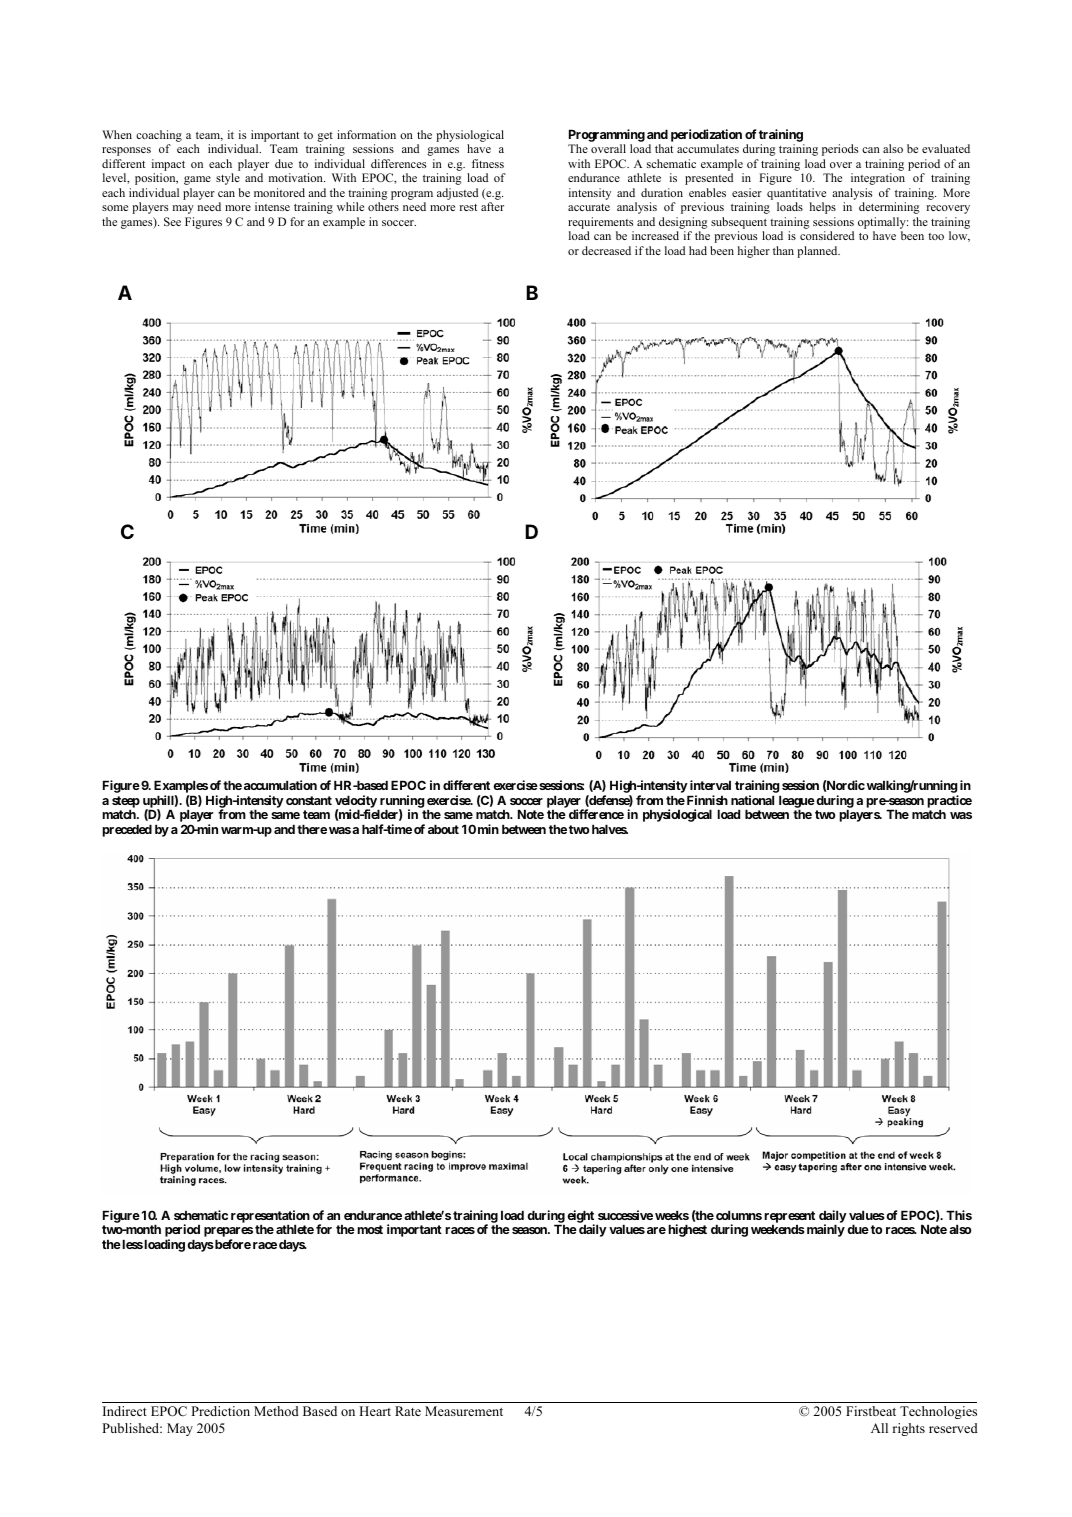  Describe the element at coordinates (280, 785) in the image. I see `accumulation` at that location.
